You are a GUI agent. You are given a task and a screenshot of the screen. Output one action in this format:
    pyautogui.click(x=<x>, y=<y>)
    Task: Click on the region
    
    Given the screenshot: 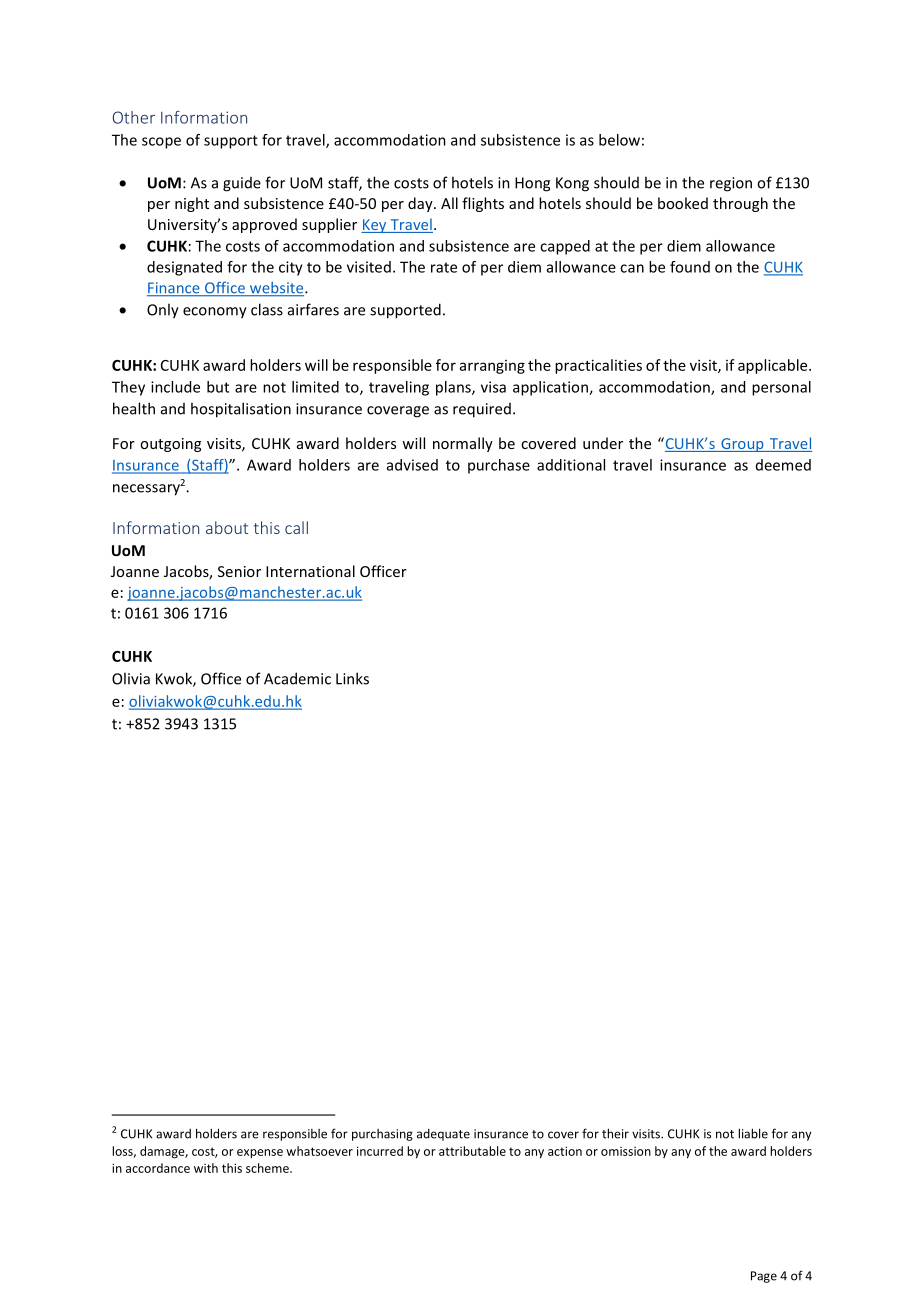 What is the action you would take?
    pyautogui.click(x=731, y=184)
